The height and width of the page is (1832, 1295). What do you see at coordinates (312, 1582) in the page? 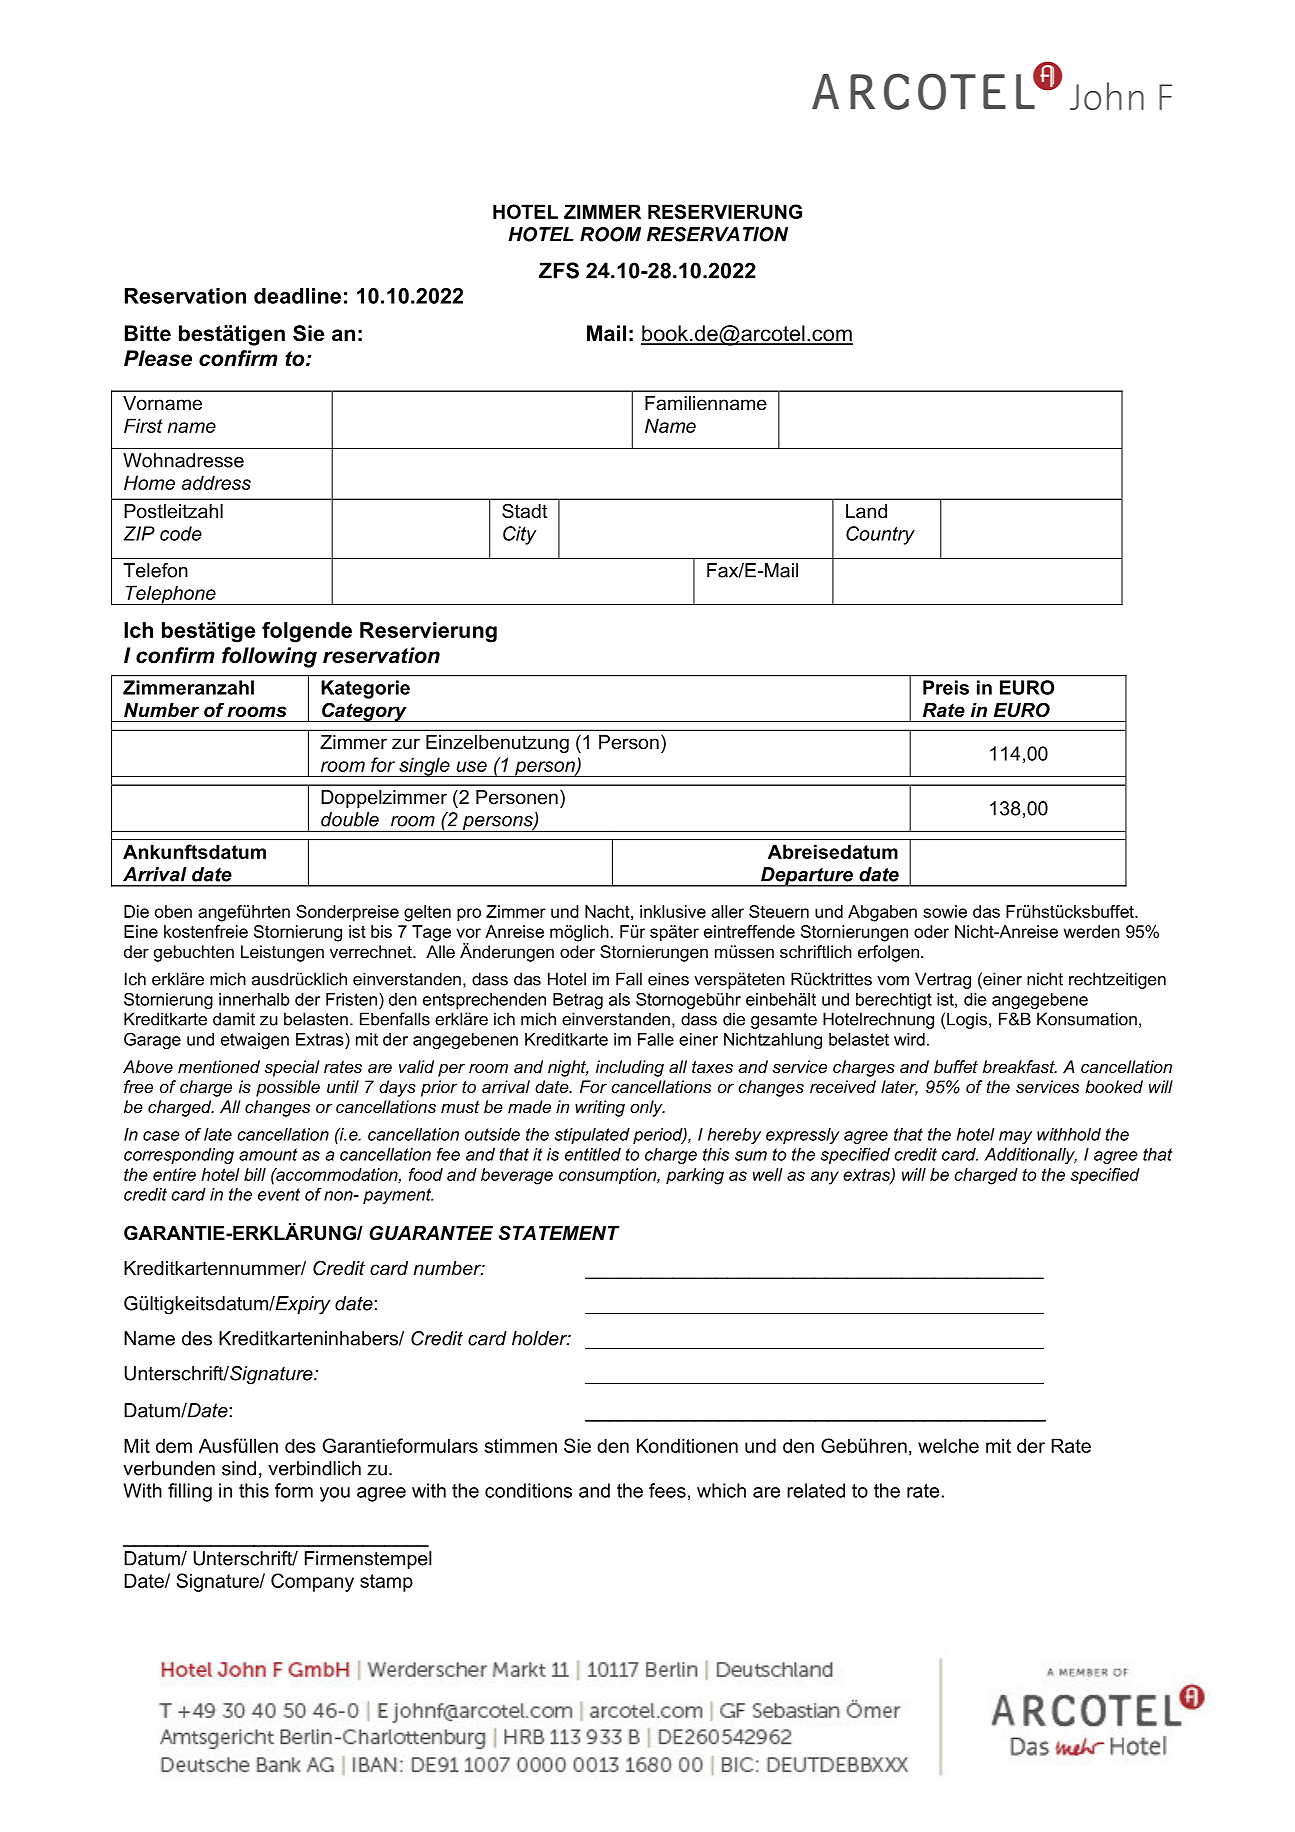
I see `Company` at bounding box center [312, 1582].
